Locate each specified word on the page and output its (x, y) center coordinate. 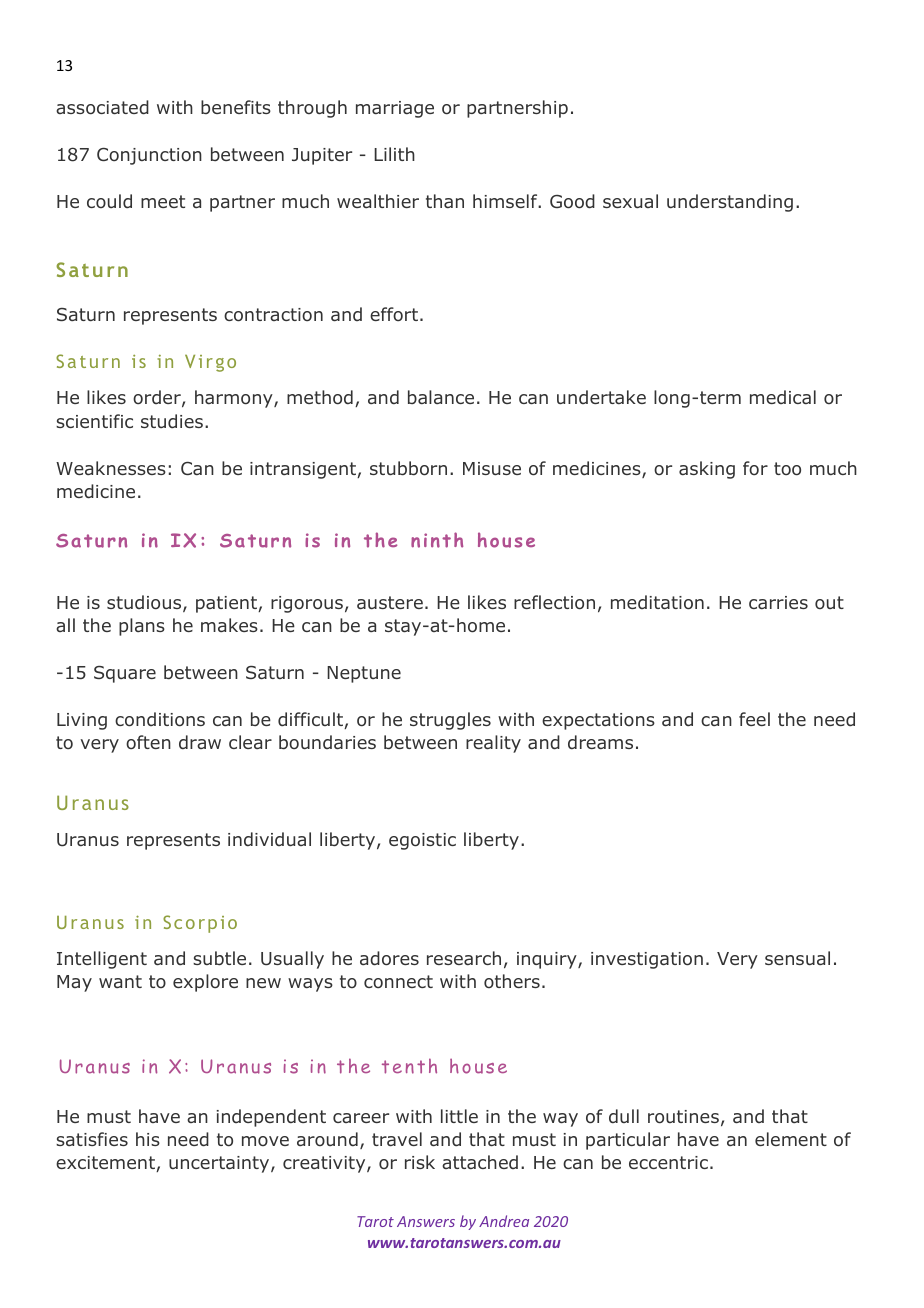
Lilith (394, 154)
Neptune (364, 674)
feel (754, 719)
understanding (730, 203)
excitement (106, 1164)
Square (125, 674)
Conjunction (149, 156)
